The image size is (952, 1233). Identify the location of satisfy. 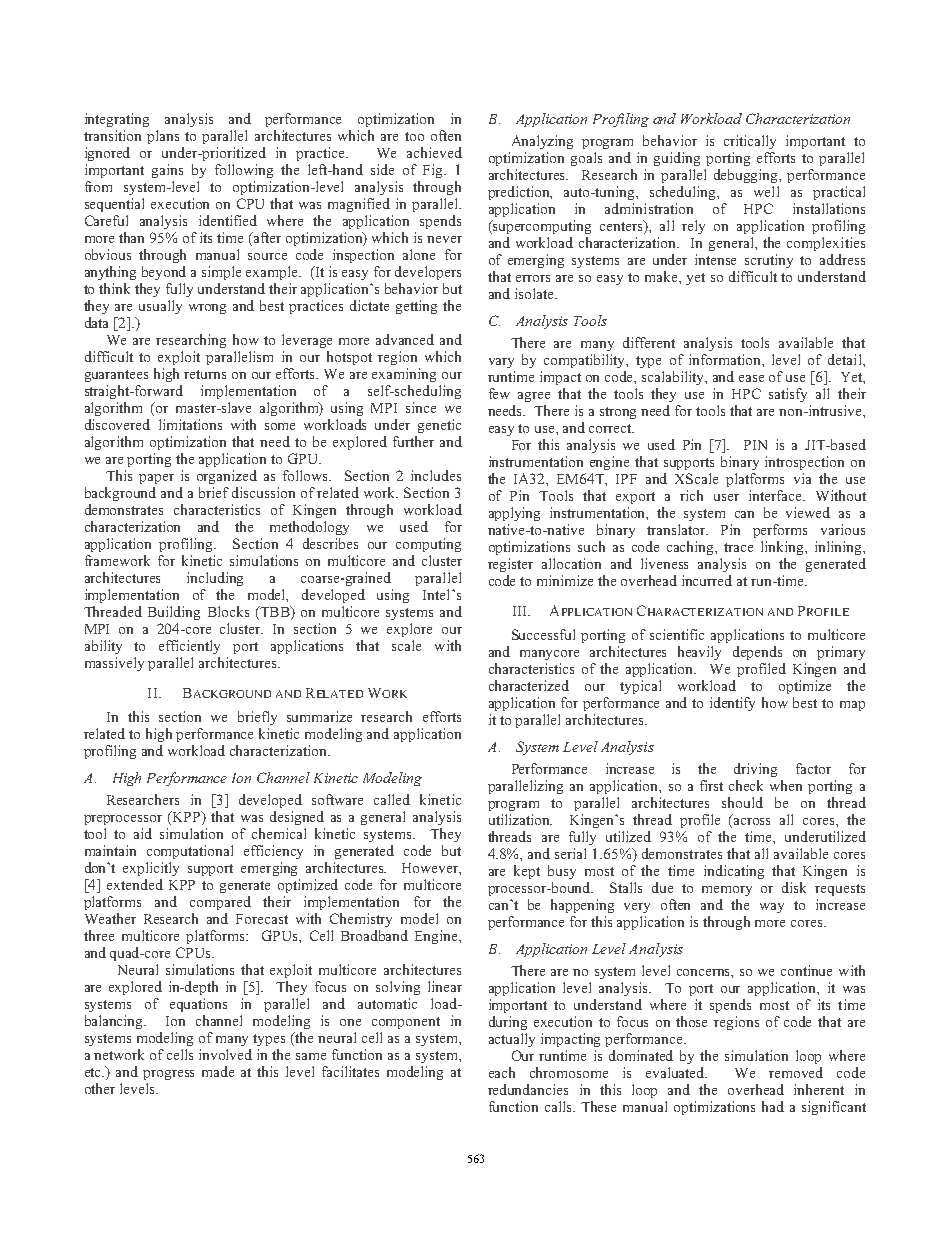
(788, 395).
